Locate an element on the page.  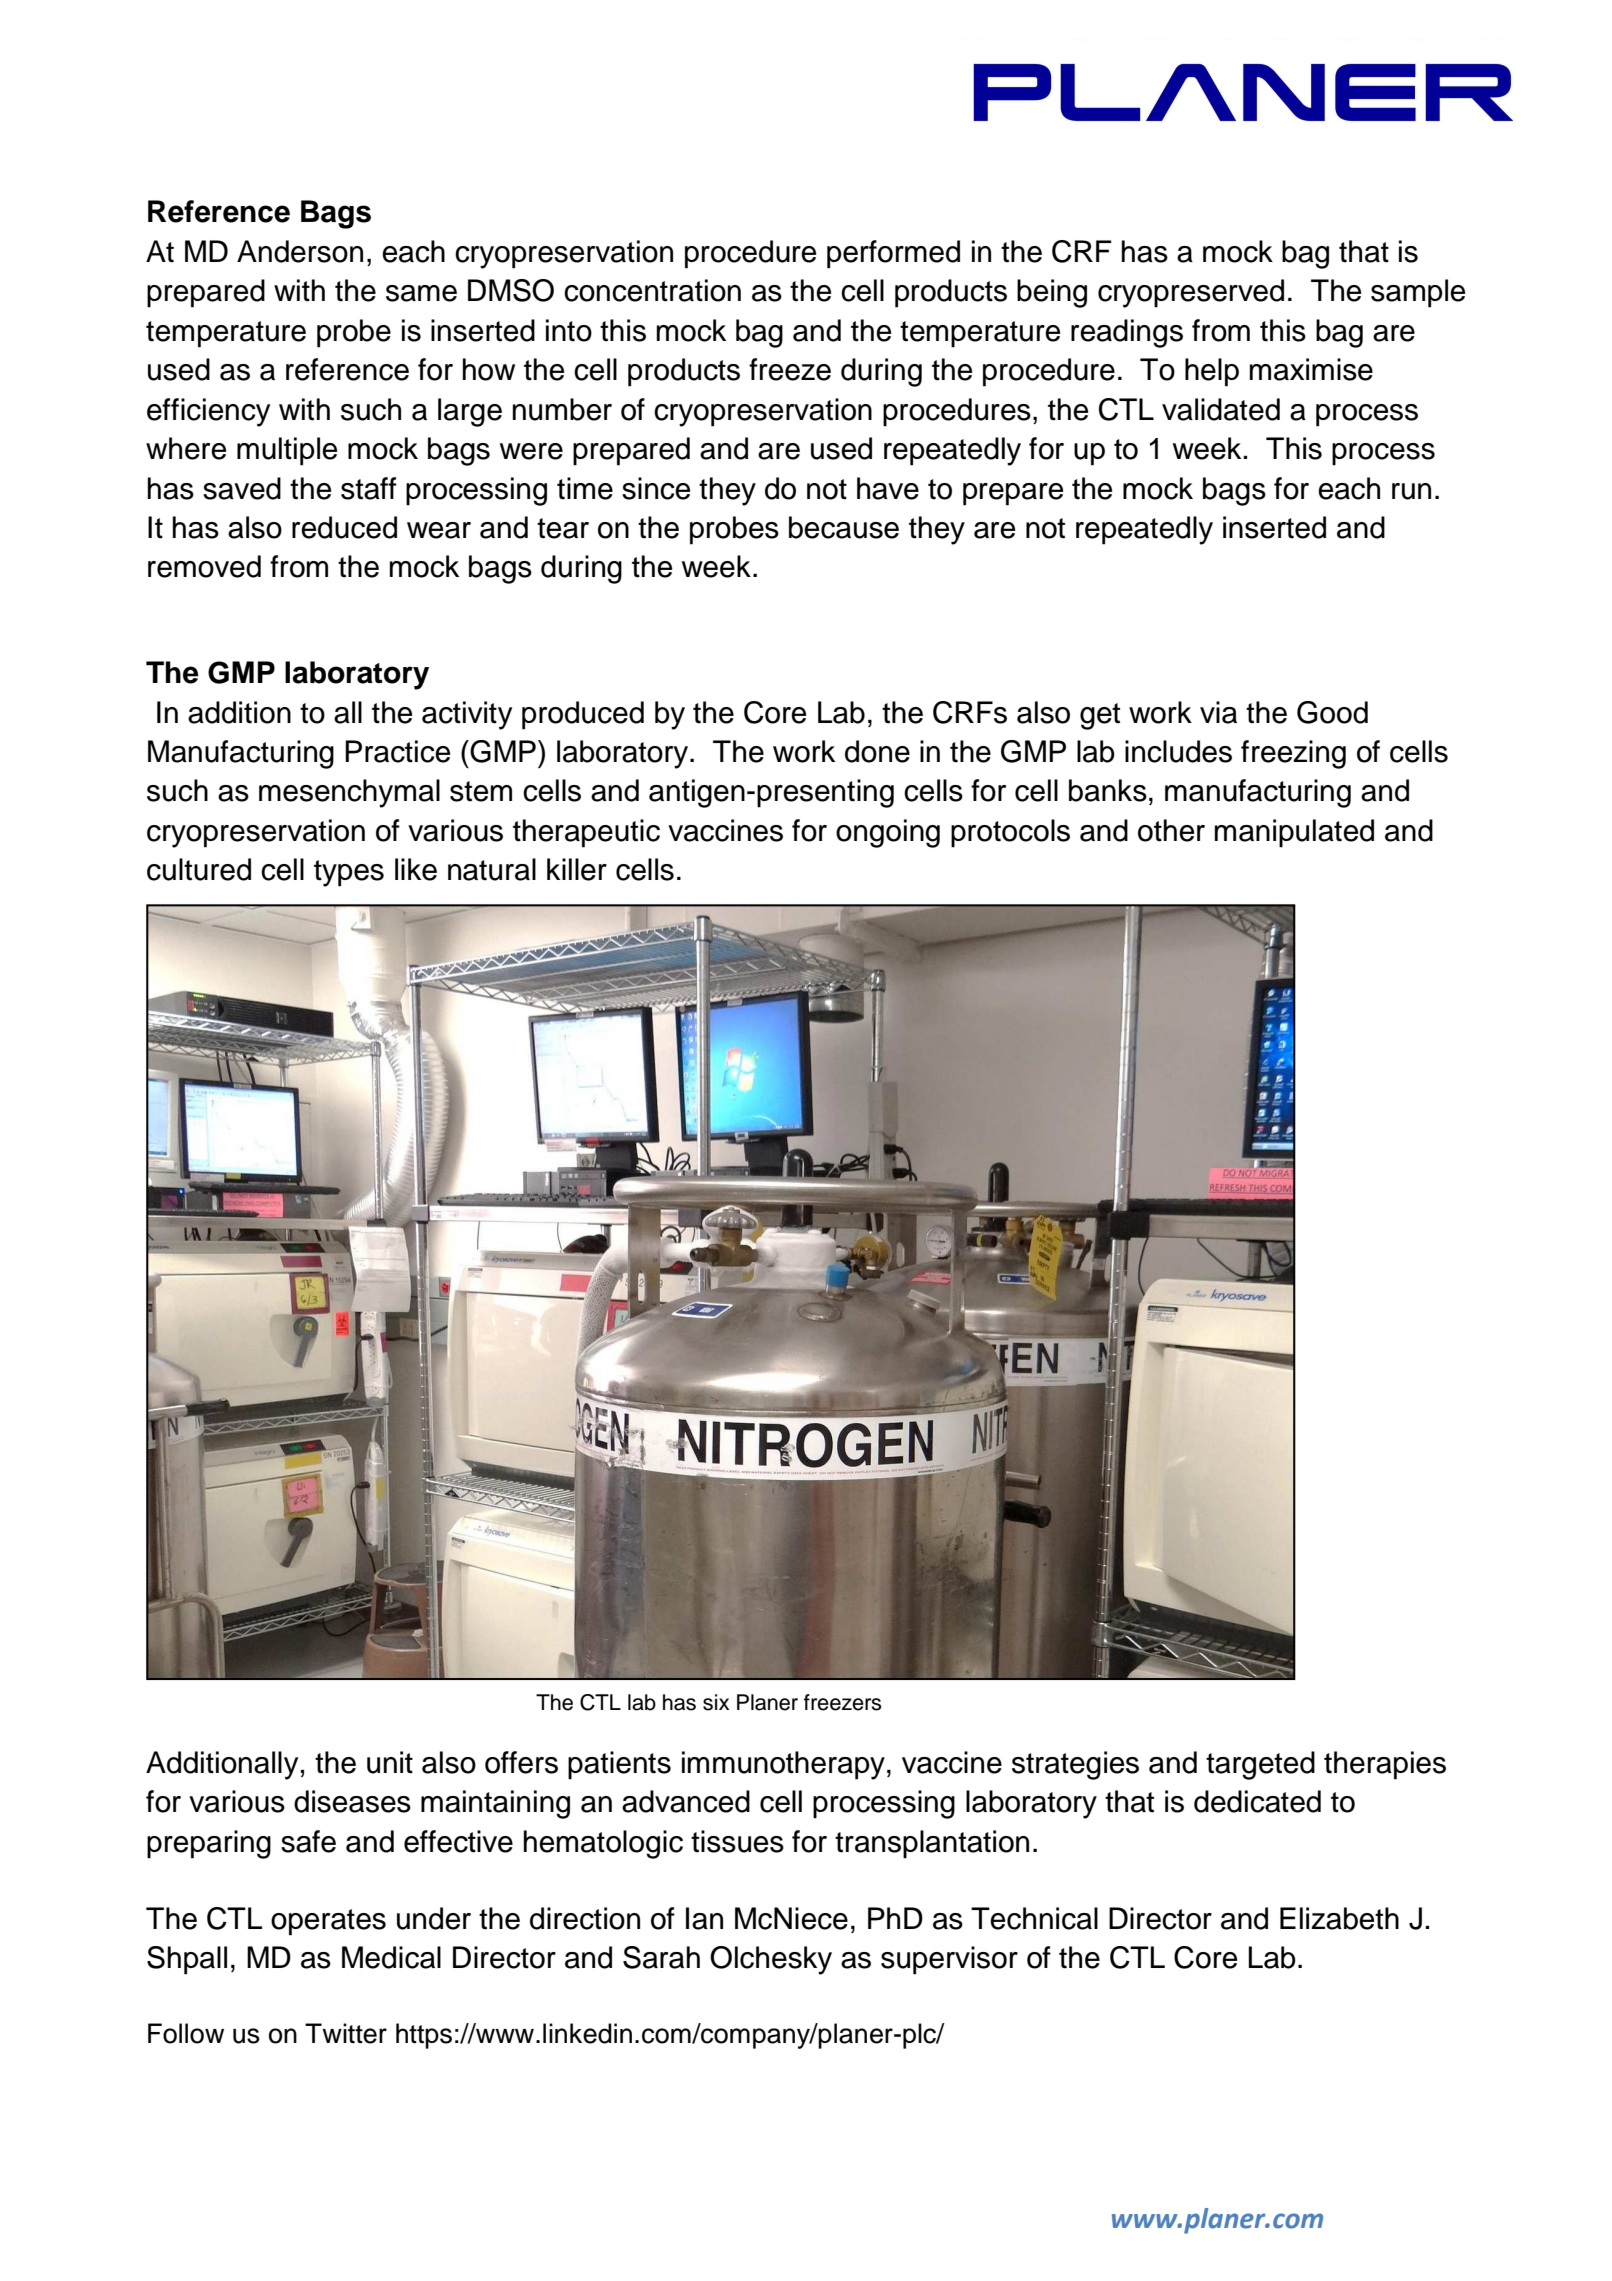
Ian is located at coordinates (704, 1918).
